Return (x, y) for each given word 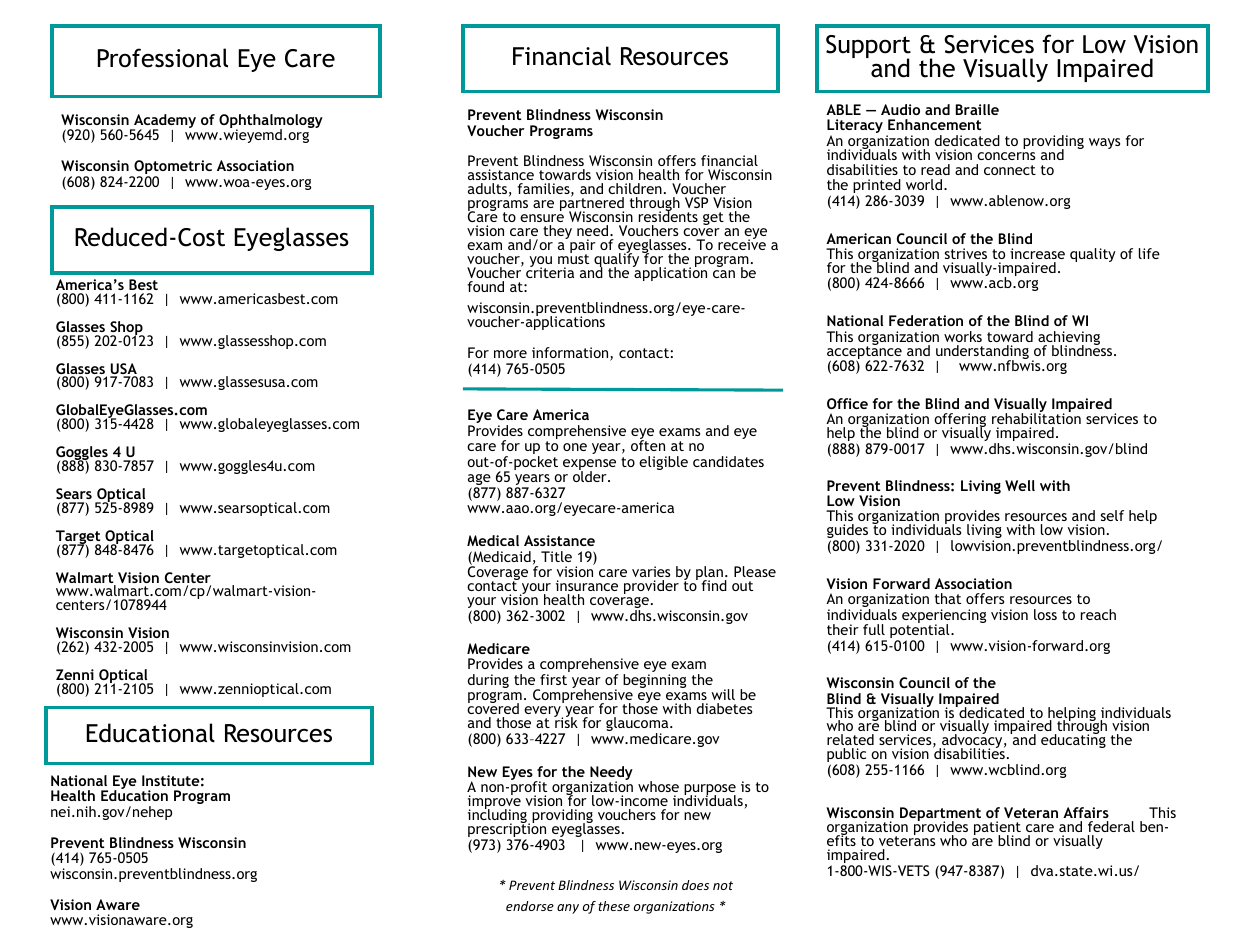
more (510, 354)
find (714, 585)
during (488, 681)
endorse (530, 906)
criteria (550, 271)
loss (1045, 614)
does (695, 885)
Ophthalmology (271, 122)
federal (1111, 826)
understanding (982, 353)
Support (868, 48)
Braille (977, 109)
